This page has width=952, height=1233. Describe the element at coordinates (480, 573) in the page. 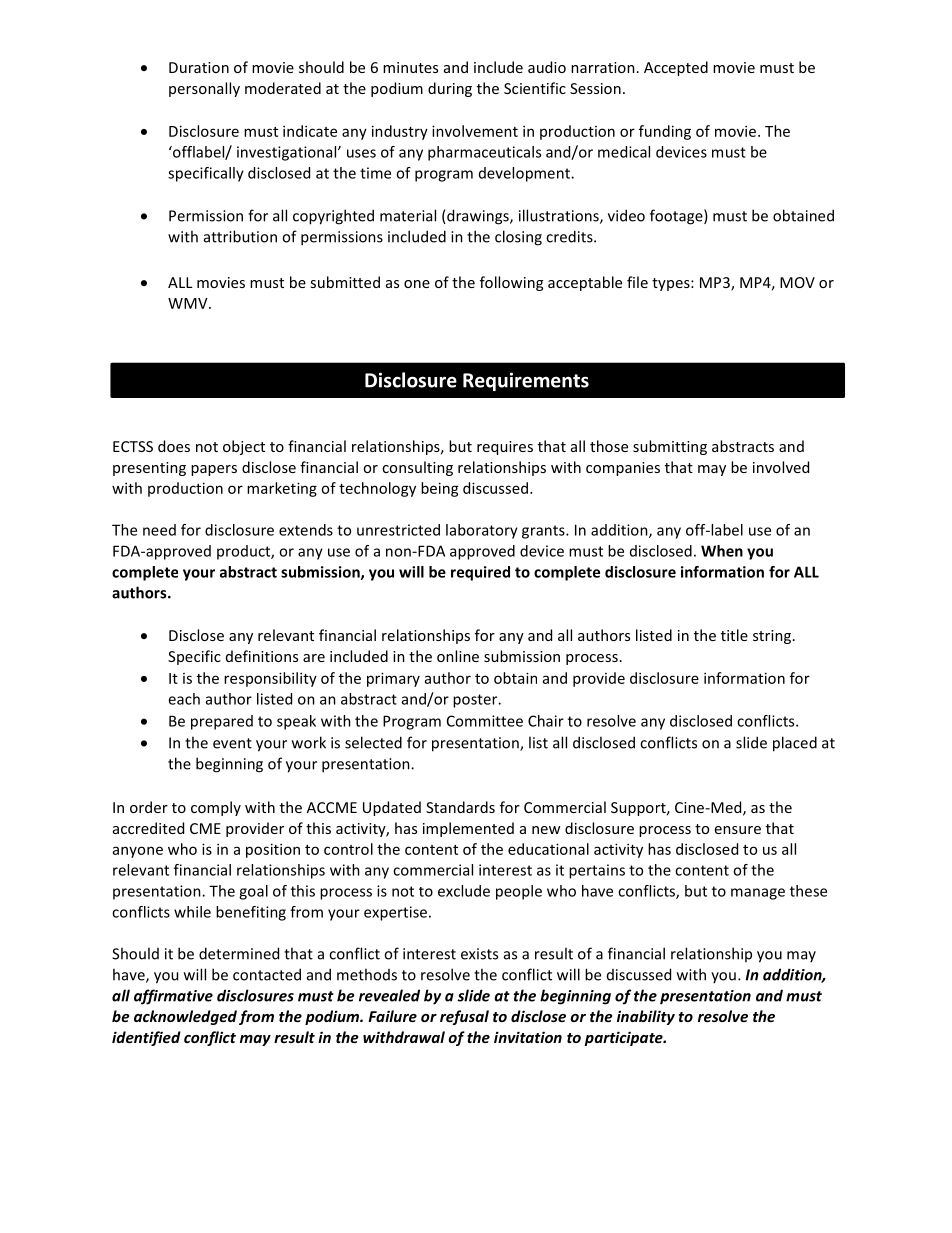

I see `required` at that location.
